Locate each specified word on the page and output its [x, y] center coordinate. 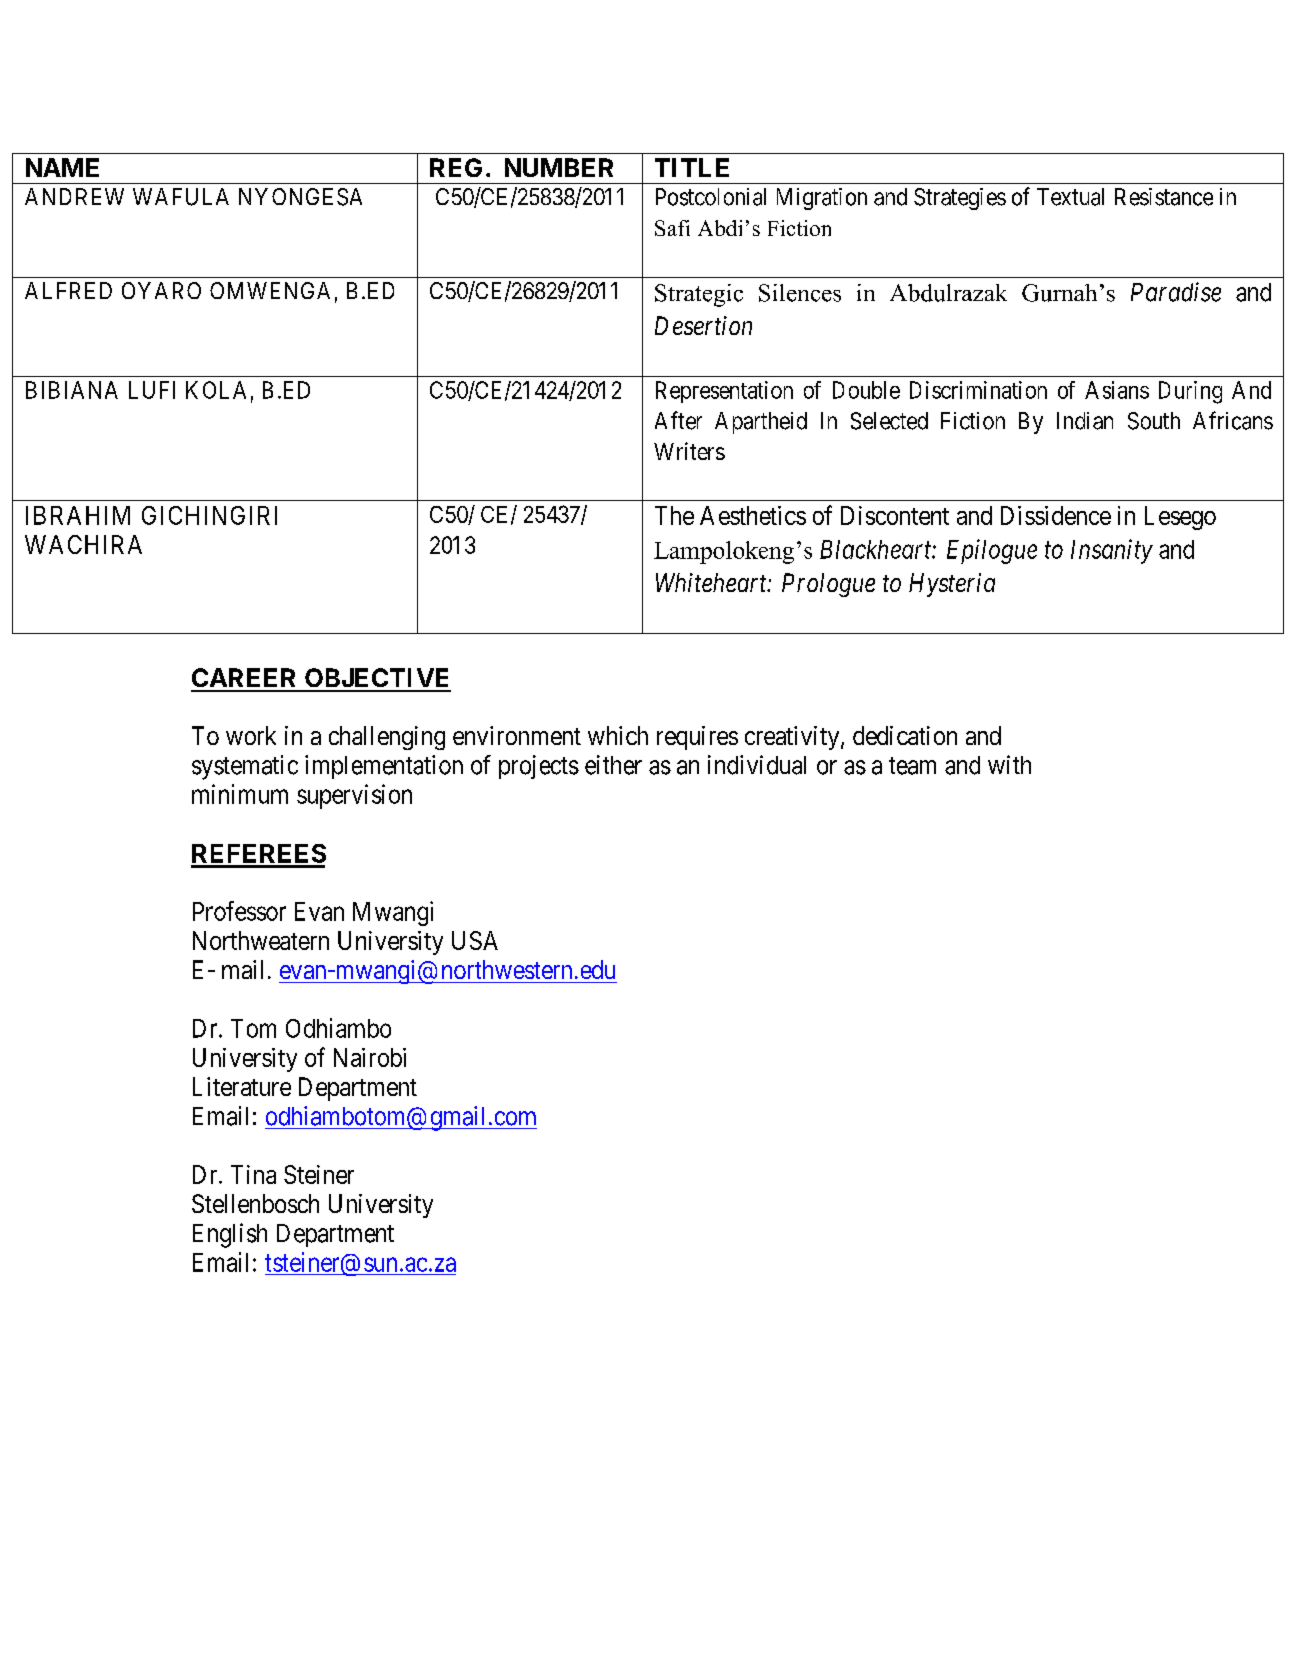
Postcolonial [711, 197]
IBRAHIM [78, 515]
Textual [1070, 197]
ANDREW [74, 196]
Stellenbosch [255, 1203]
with [1009, 764]
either [613, 765]
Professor [239, 911]
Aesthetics [753, 515]
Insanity [1112, 551]
